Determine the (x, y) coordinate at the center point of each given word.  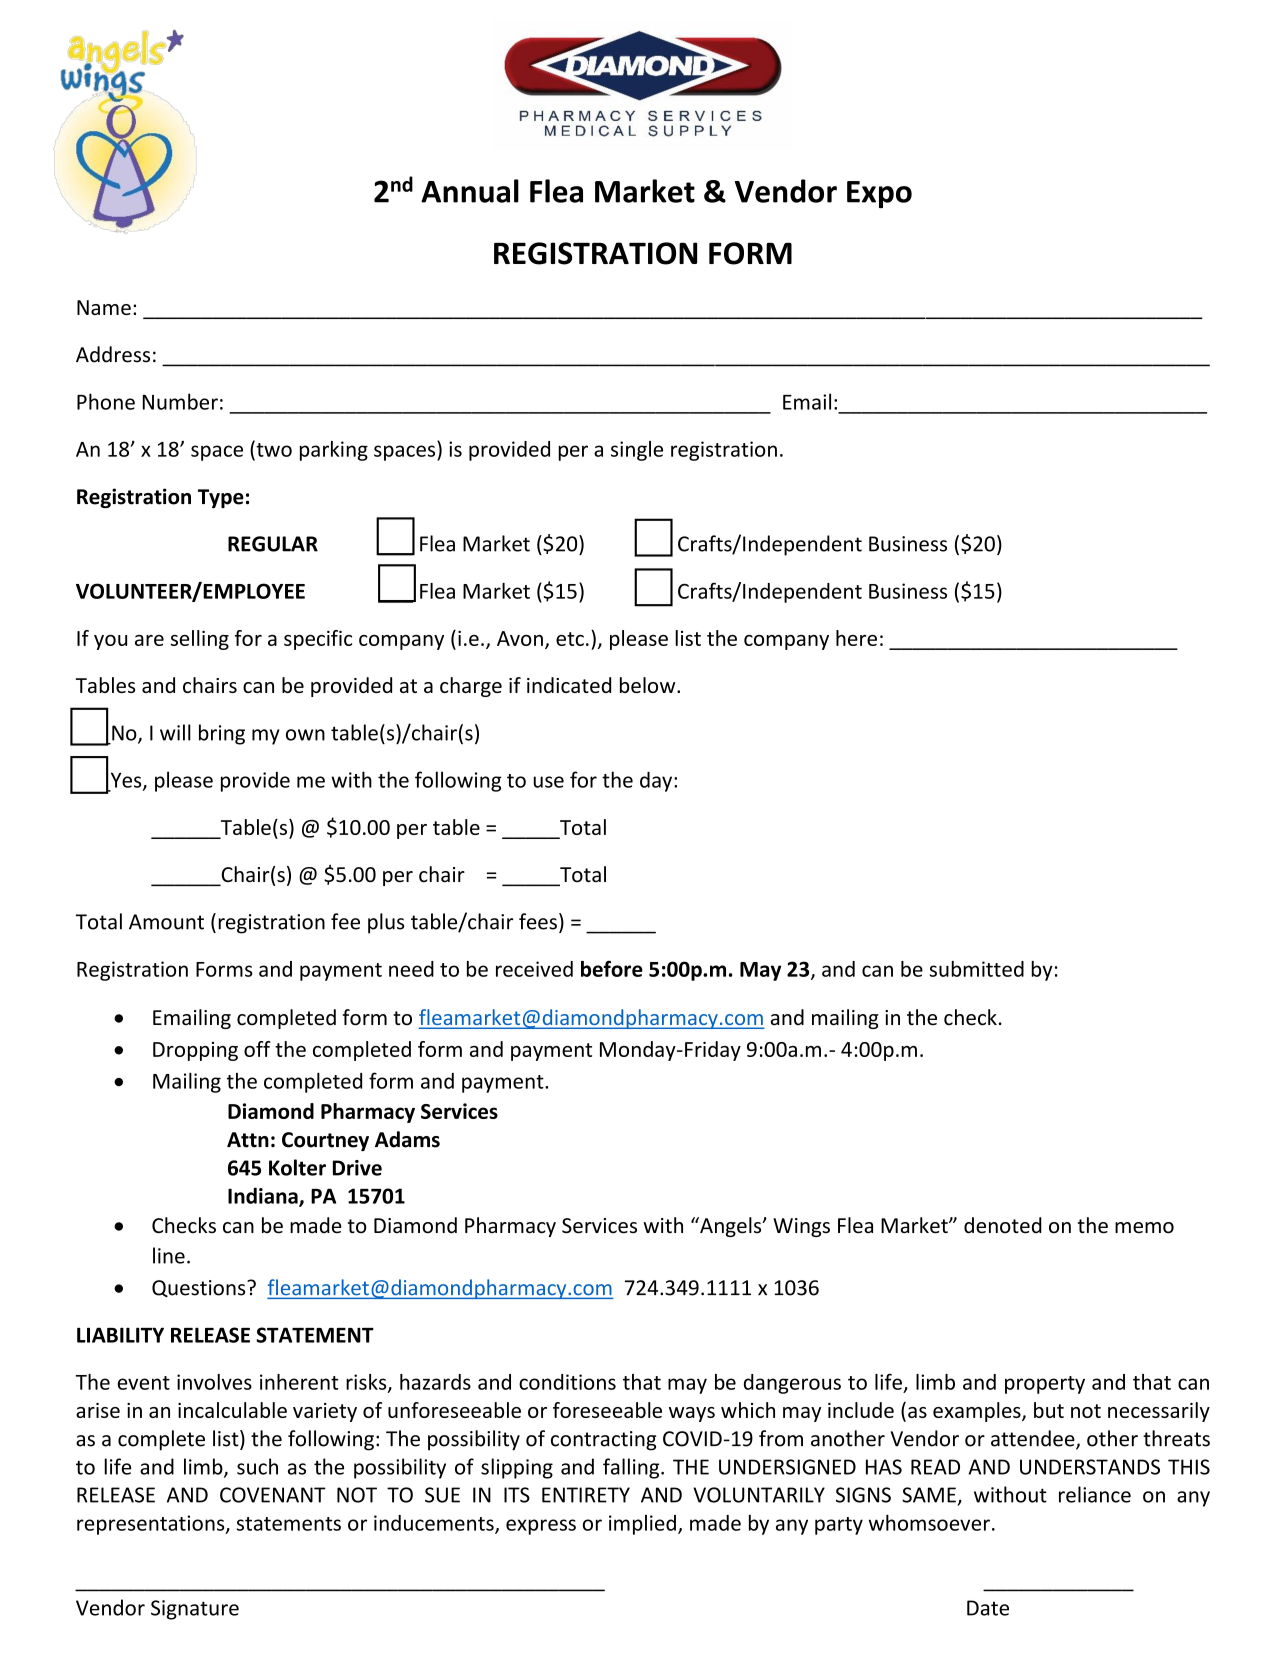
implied (642, 1525)
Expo (879, 194)
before (612, 968)
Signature (195, 1610)
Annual (470, 191)
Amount (166, 922)
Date (988, 1608)
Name (104, 307)
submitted (976, 969)
